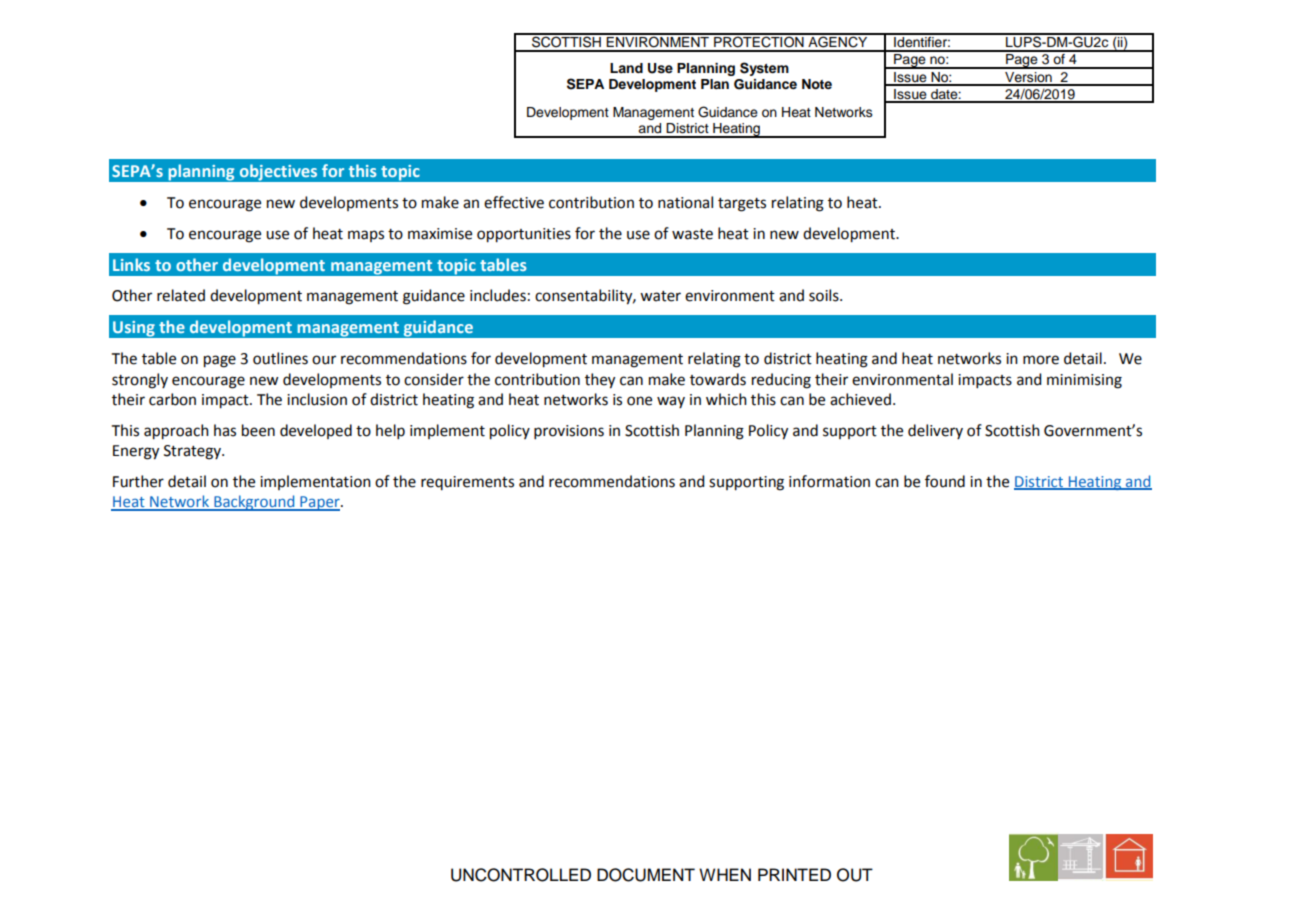 The width and height of the page is (1308, 924). What do you see at coordinates (569, 432) in the page?
I see `provisions` at bounding box center [569, 432].
